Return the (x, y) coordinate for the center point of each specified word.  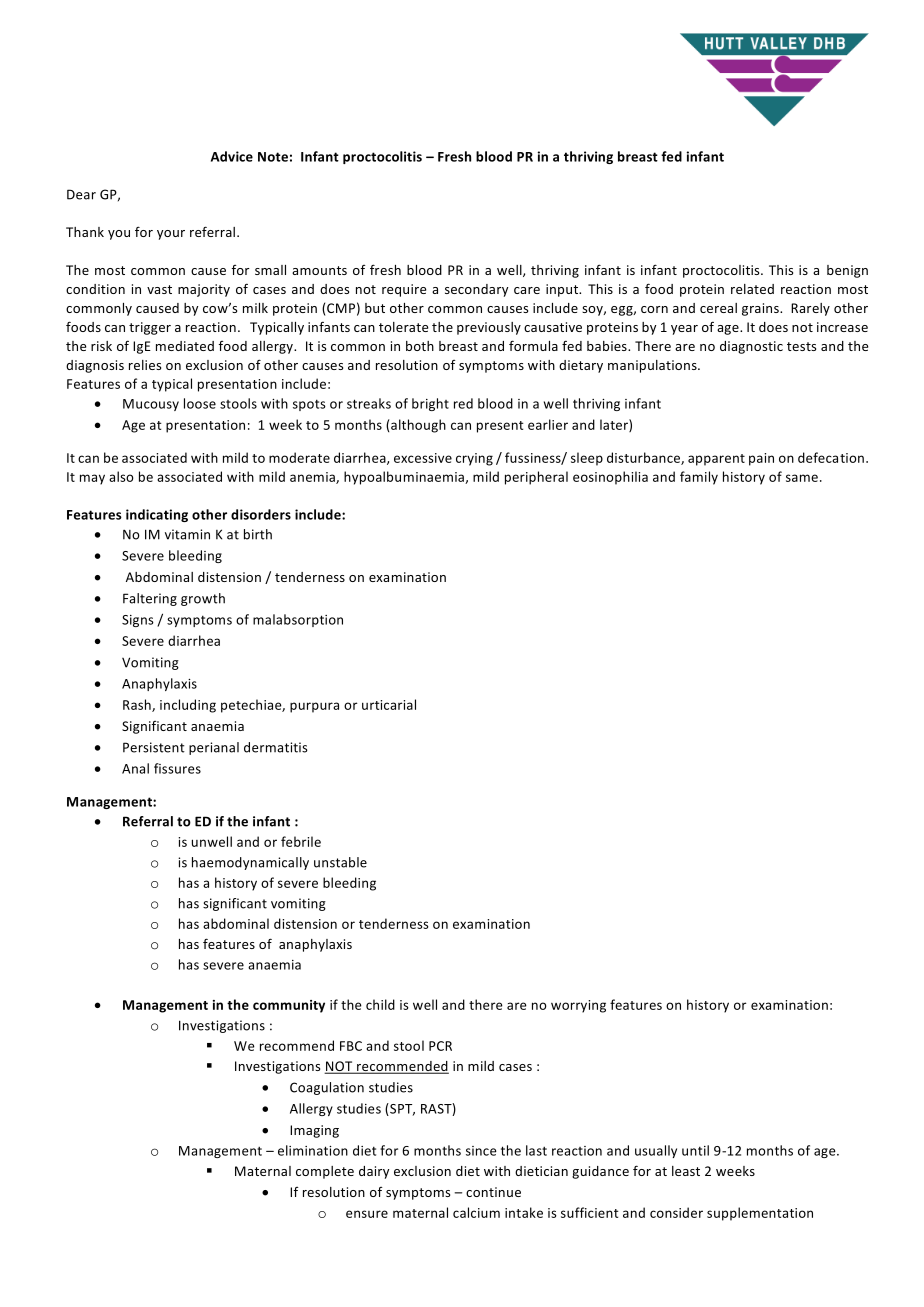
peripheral (536, 478)
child (380, 1004)
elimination (313, 1150)
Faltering (150, 599)
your (171, 235)
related (752, 289)
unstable (340, 862)
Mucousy (151, 405)
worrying (578, 1006)
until (695, 1150)
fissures (177, 768)
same (802, 478)
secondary (476, 290)
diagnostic (751, 347)
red (463, 403)
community (289, 1006)
